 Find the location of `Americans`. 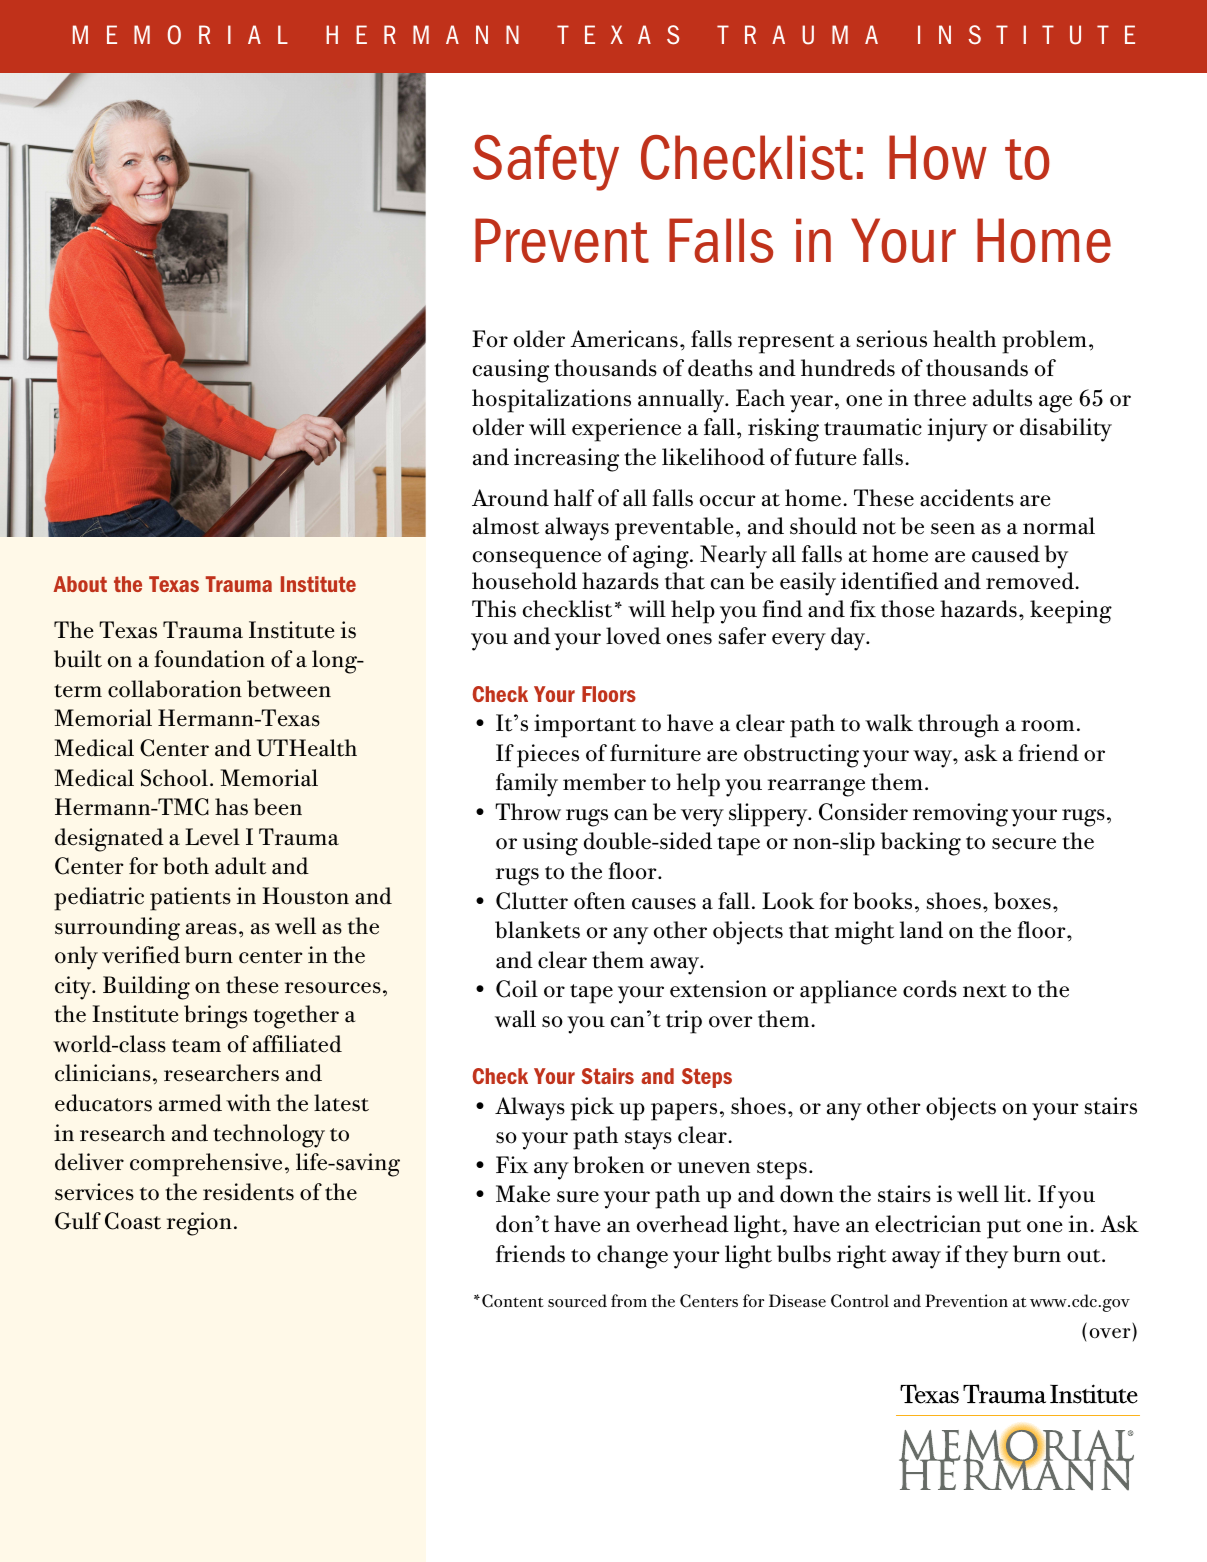

Americans is located at coordinates (624, 339).
